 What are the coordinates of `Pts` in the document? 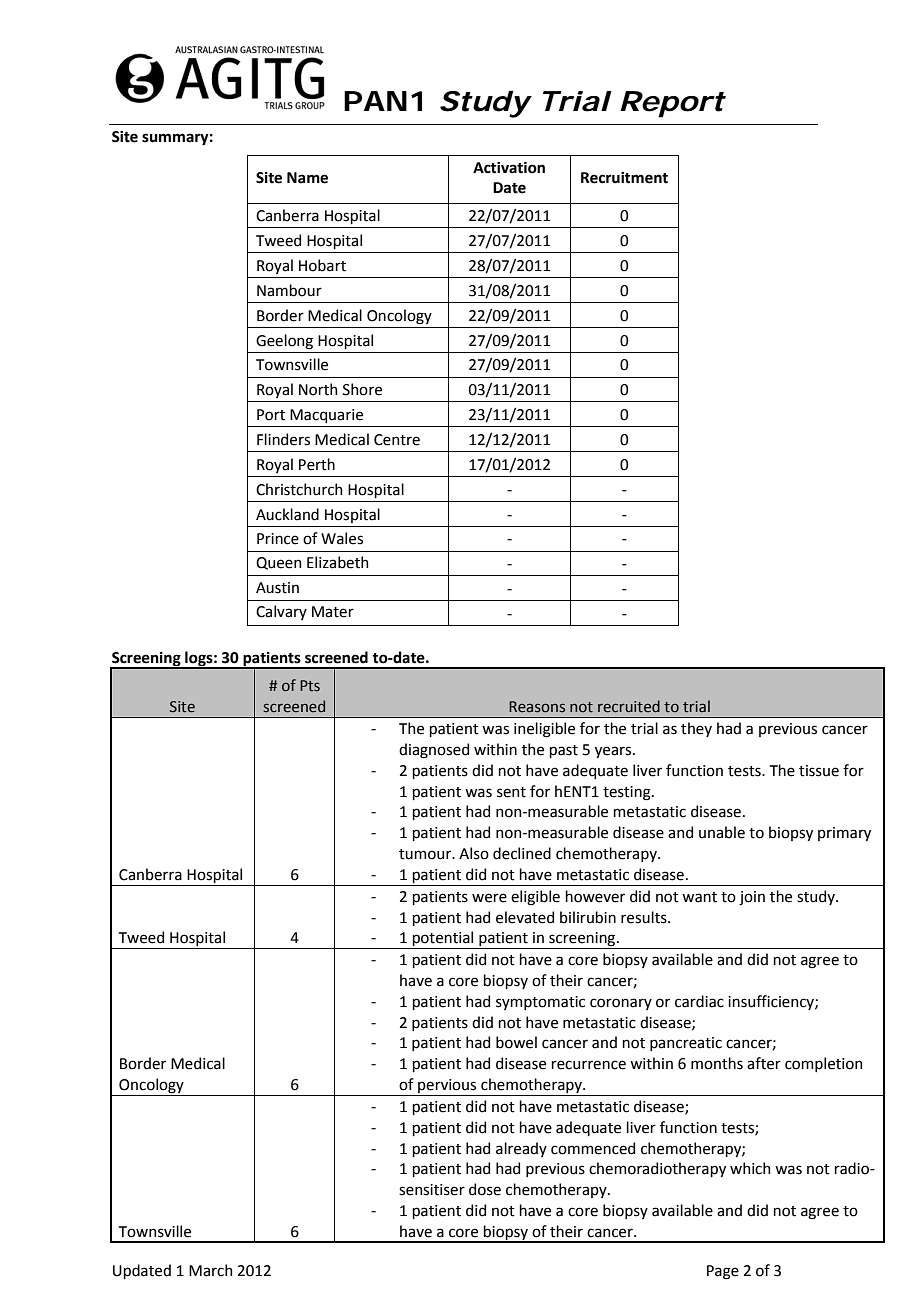 It's located at (310, 686).
